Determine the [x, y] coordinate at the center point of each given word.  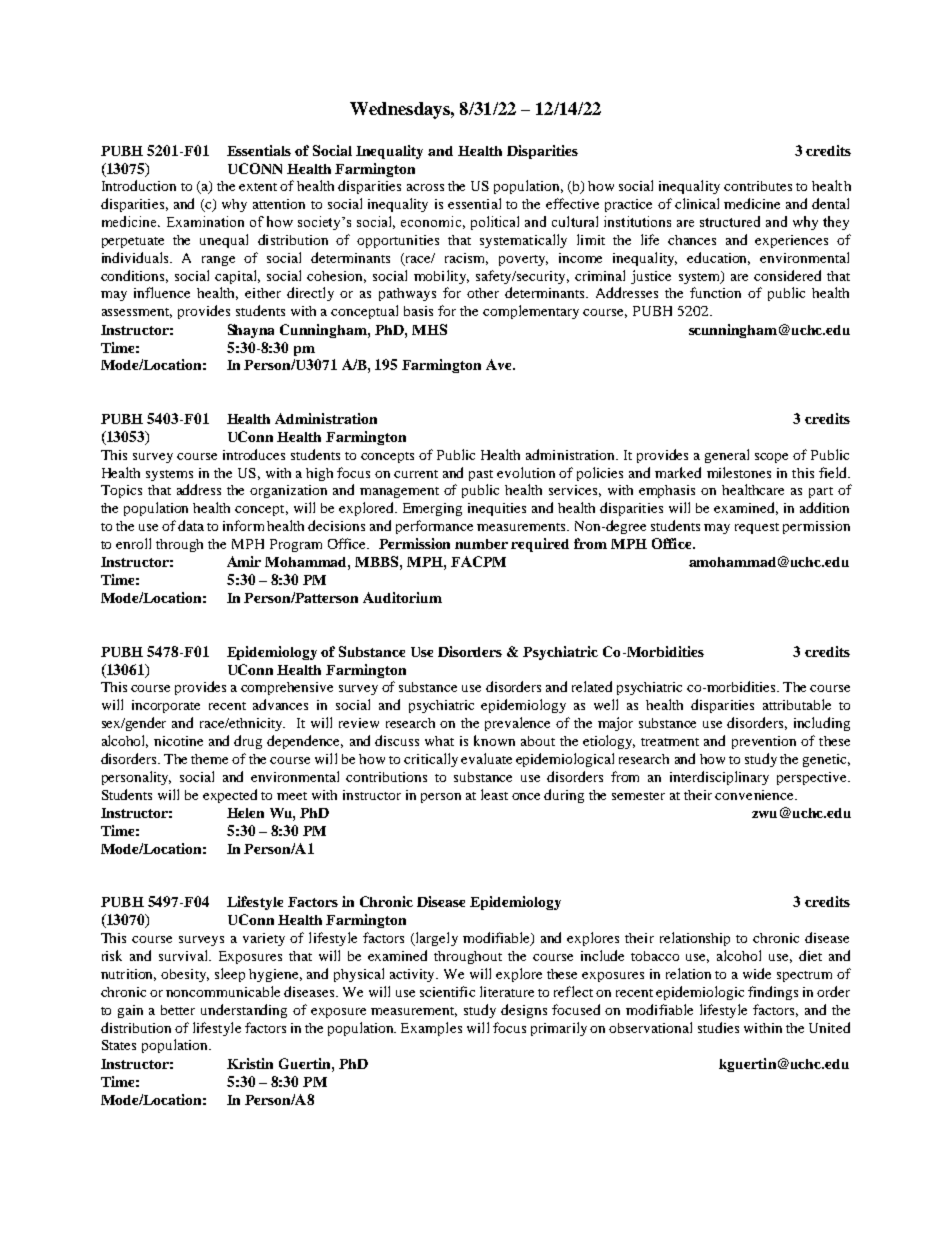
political [495, 223]
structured [730, 221]
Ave [500, 364]
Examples [431, 1029]
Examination [205, 221]
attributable [797, 704]
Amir [244, 561]
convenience [755, 795]
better [178, 1010]
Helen [245, 813]
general [727, 456]
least [494, 794]
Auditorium [402, 597]
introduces [254, 454]
